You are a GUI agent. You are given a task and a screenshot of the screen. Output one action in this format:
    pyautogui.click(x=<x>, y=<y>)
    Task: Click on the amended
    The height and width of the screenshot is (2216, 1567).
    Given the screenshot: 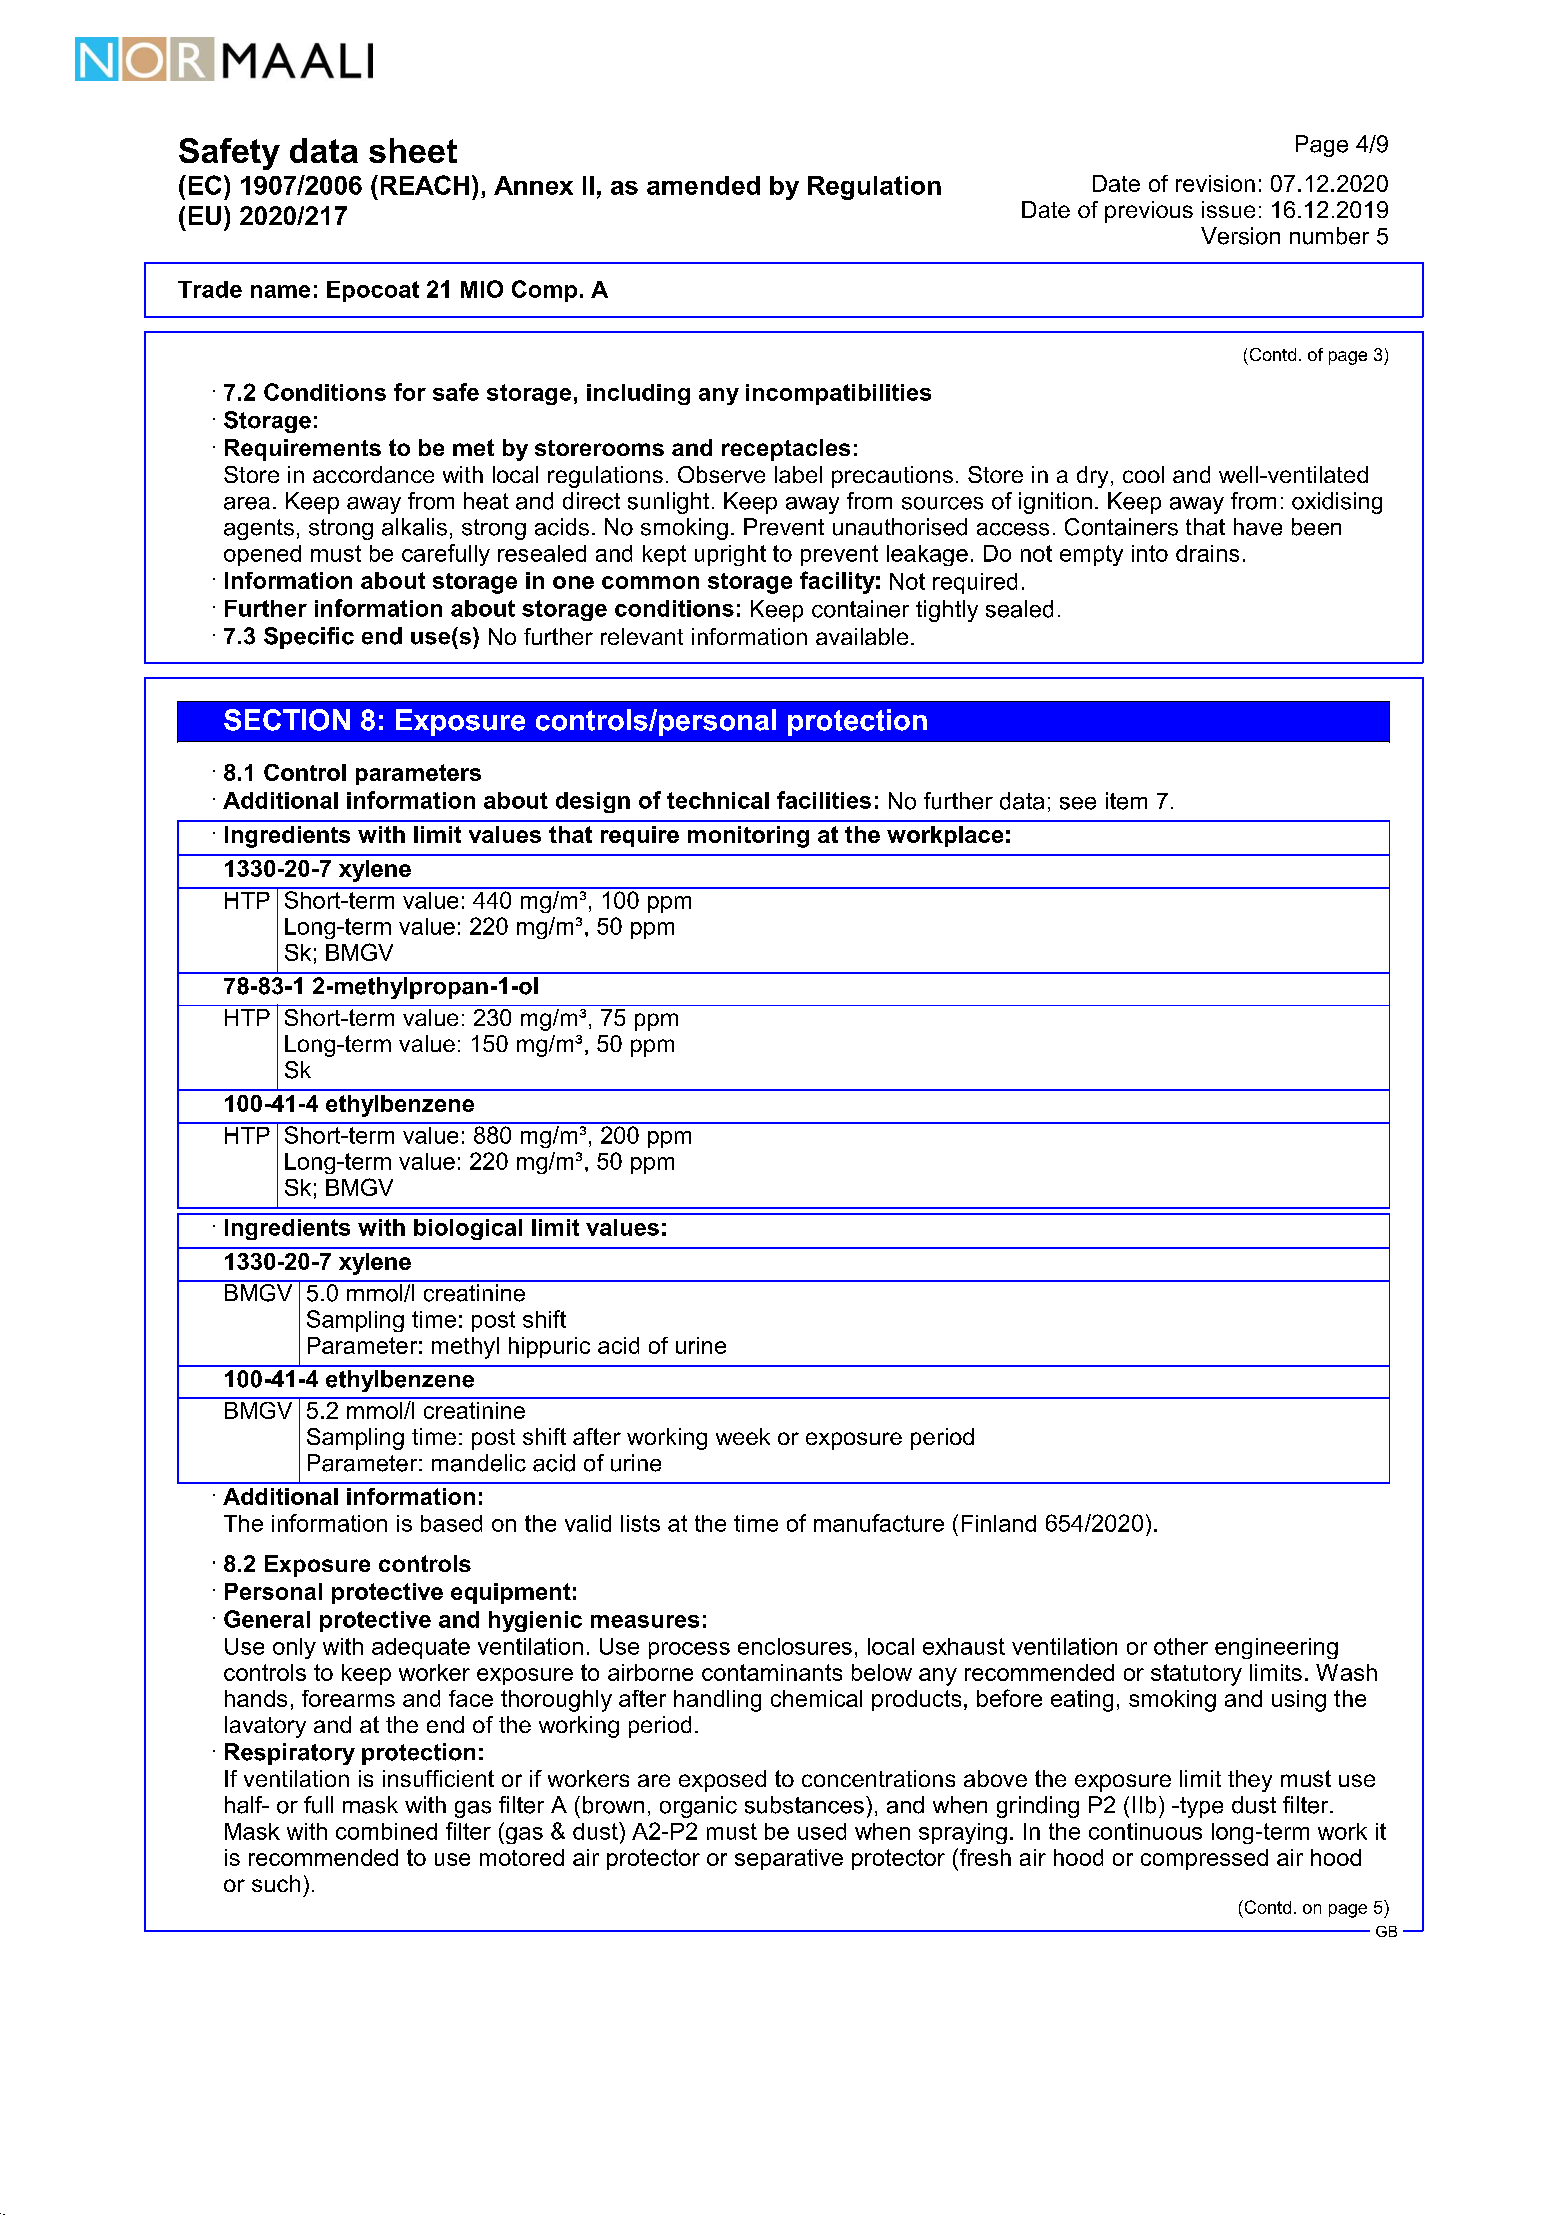 What is the action you would take?
    pyautogui.click(x=703, y=185)
